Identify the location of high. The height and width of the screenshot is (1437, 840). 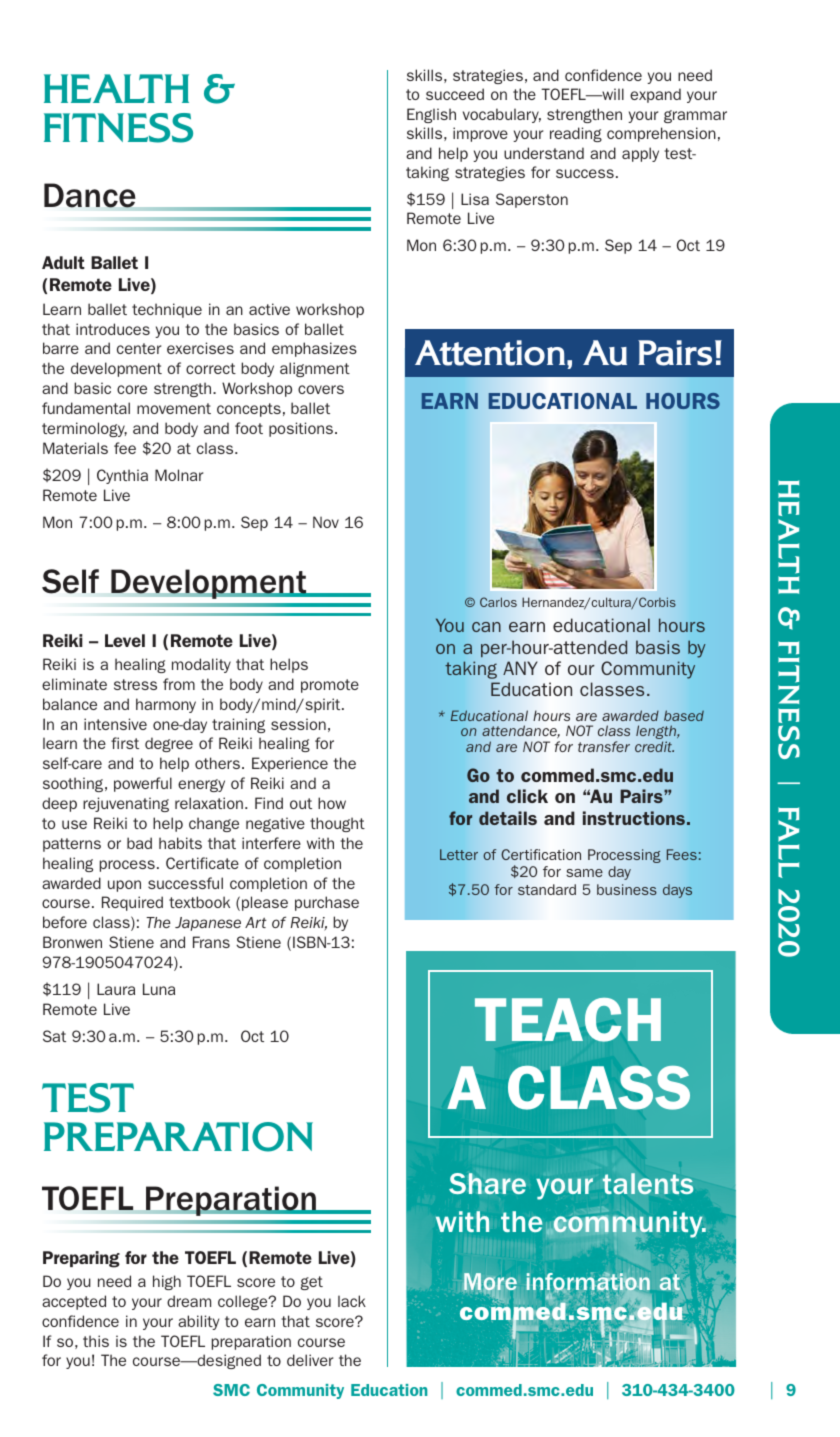
(167, 1282).
